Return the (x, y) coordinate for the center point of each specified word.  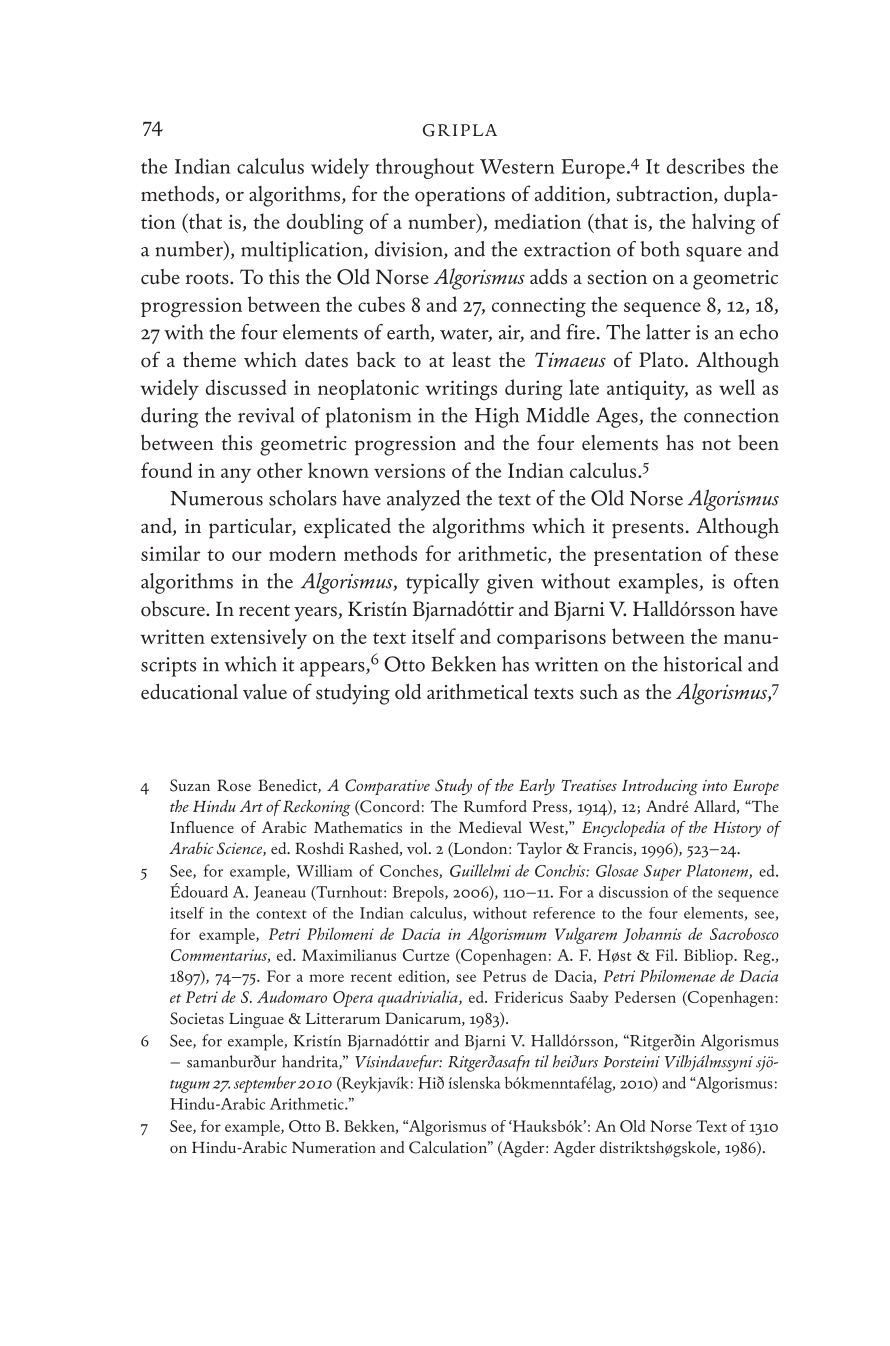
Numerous (216, 498)
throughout (424, 168)
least (471, 360)
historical (703, 664)
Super (663, 873)
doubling (325, 224)
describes (706, 166)
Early (537, 787)
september (265, 1084)
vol (418, 848)
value (265, 691)
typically (443, 583)
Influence (202, 827)
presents (648, 530)
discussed (246, 387)
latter (668, 332)
